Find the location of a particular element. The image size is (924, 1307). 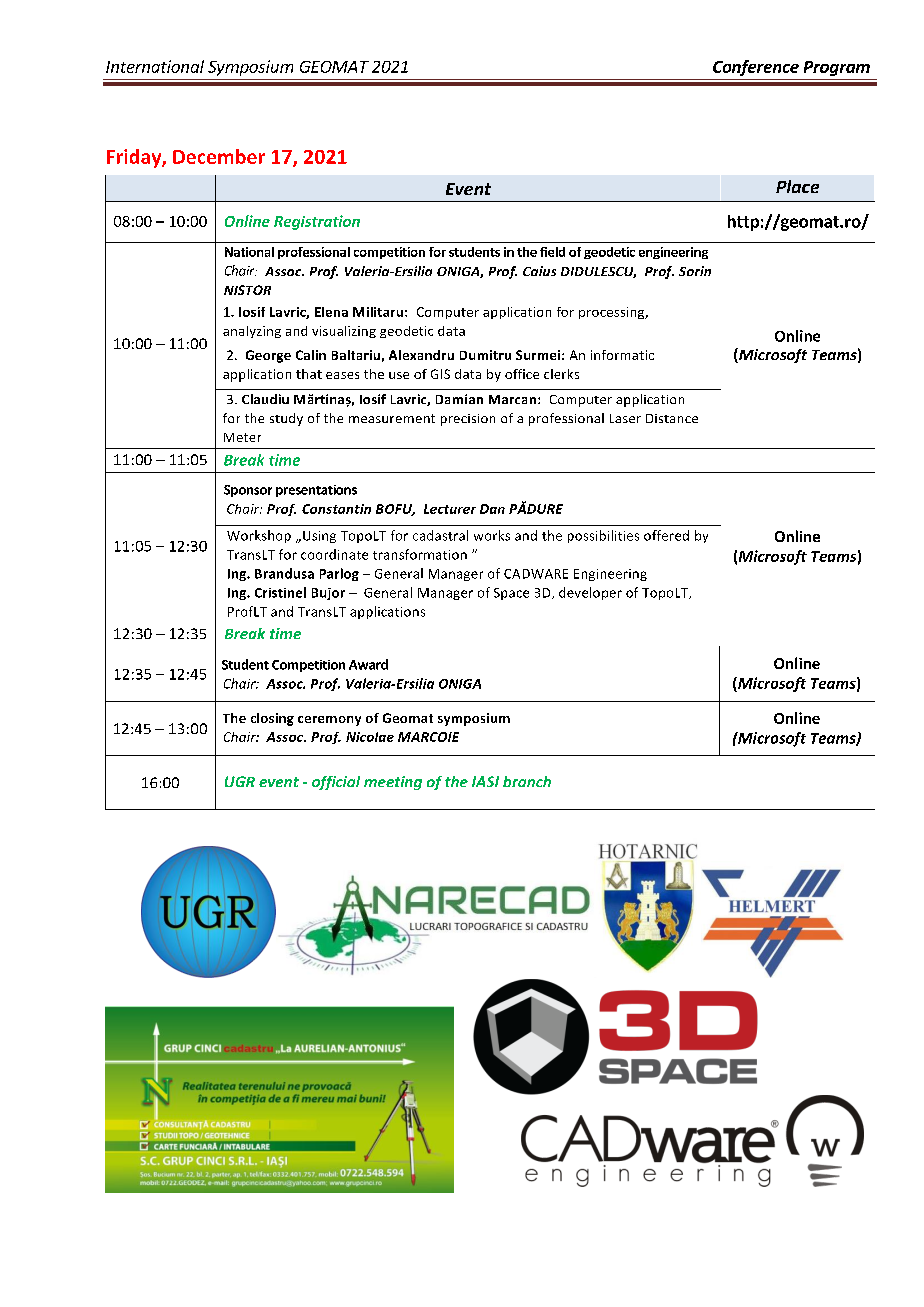

official is located at coordinates (336, 783).
